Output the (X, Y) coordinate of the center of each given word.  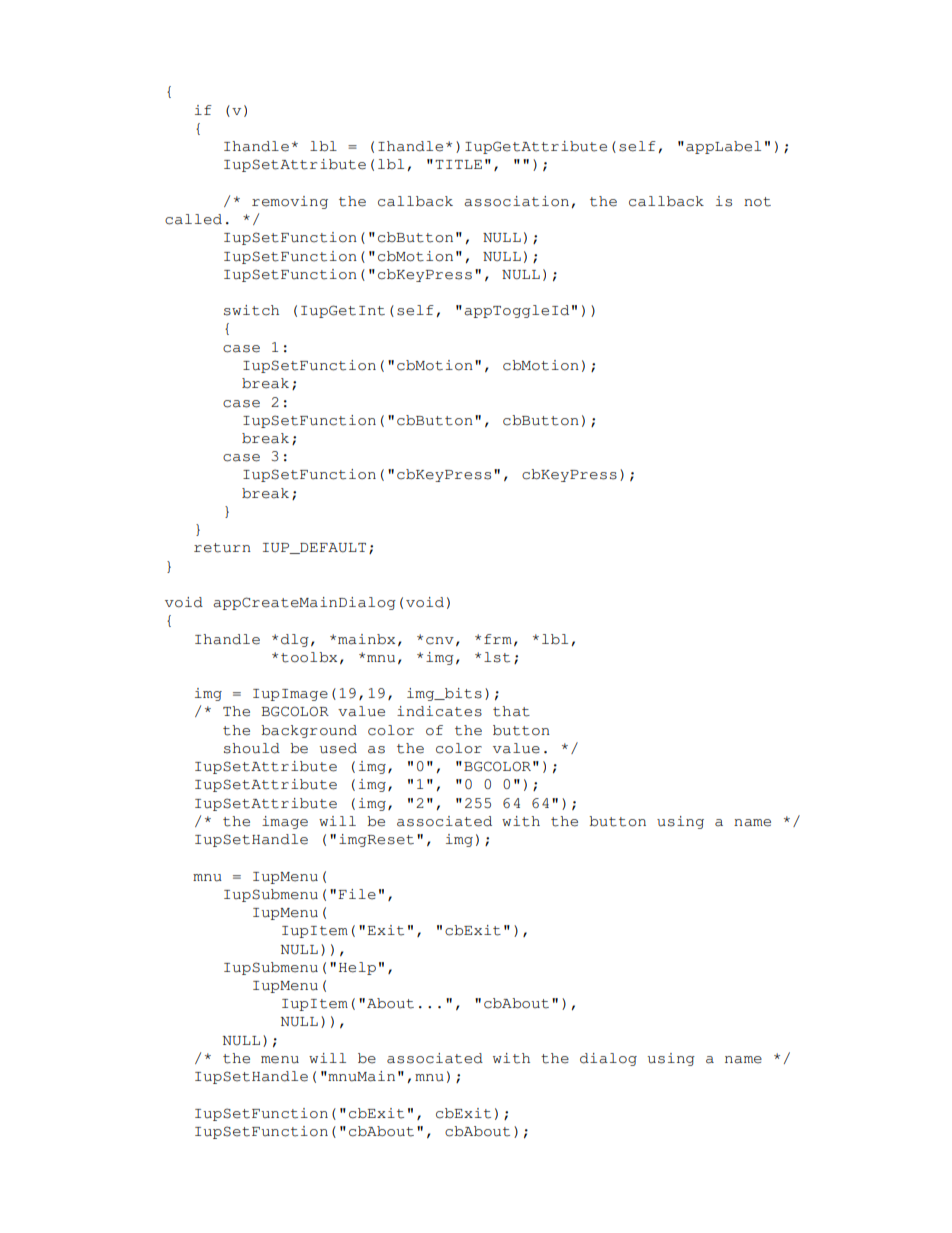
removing (290, 202)
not (757, 202)
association (516, 201)
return (222, 548)
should (252, 748)
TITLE (458, 164)
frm (498, 639)
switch (251, 310)
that (511, 711)
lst (497, 657)
